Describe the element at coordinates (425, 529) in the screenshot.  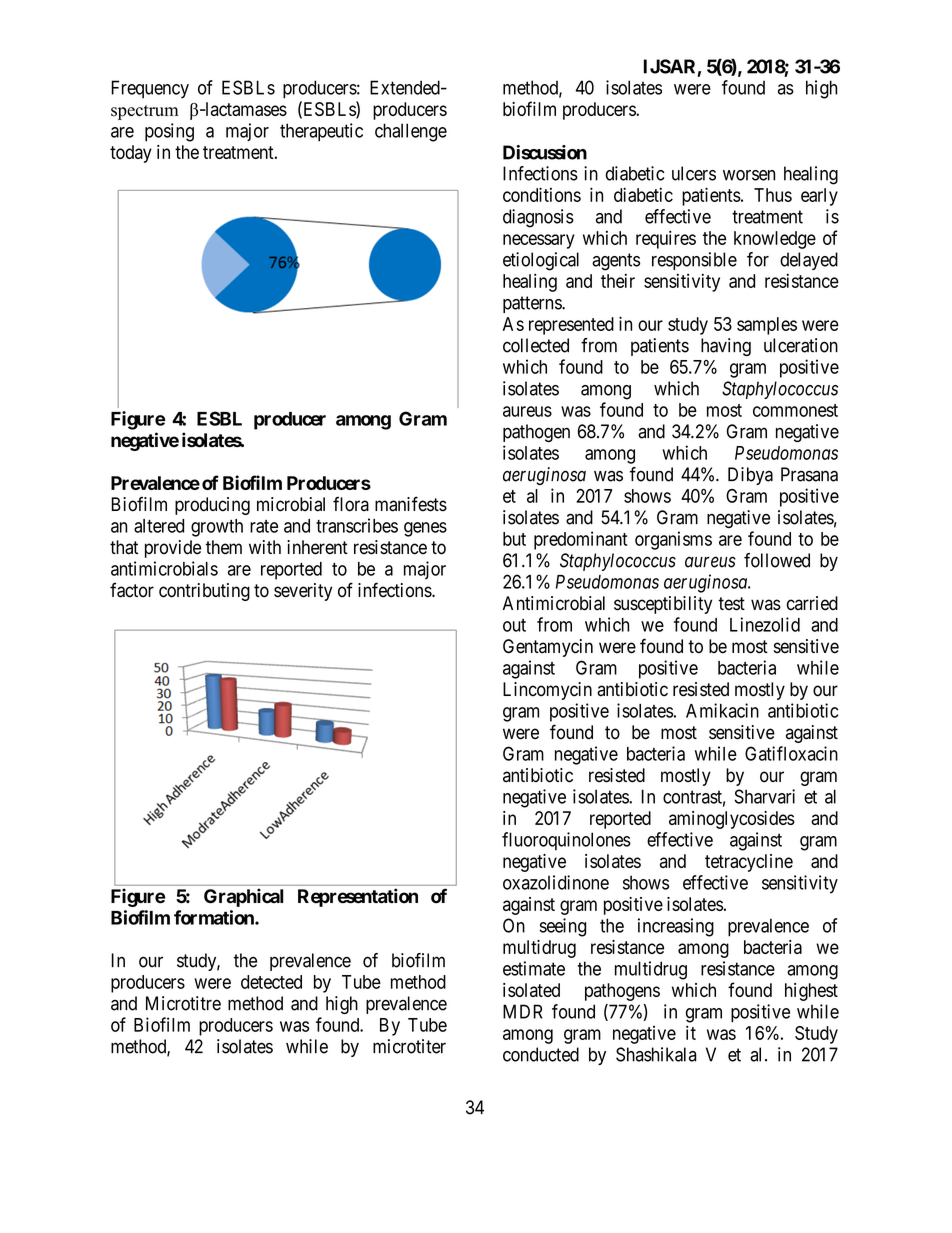
I see `genes` at that location.
